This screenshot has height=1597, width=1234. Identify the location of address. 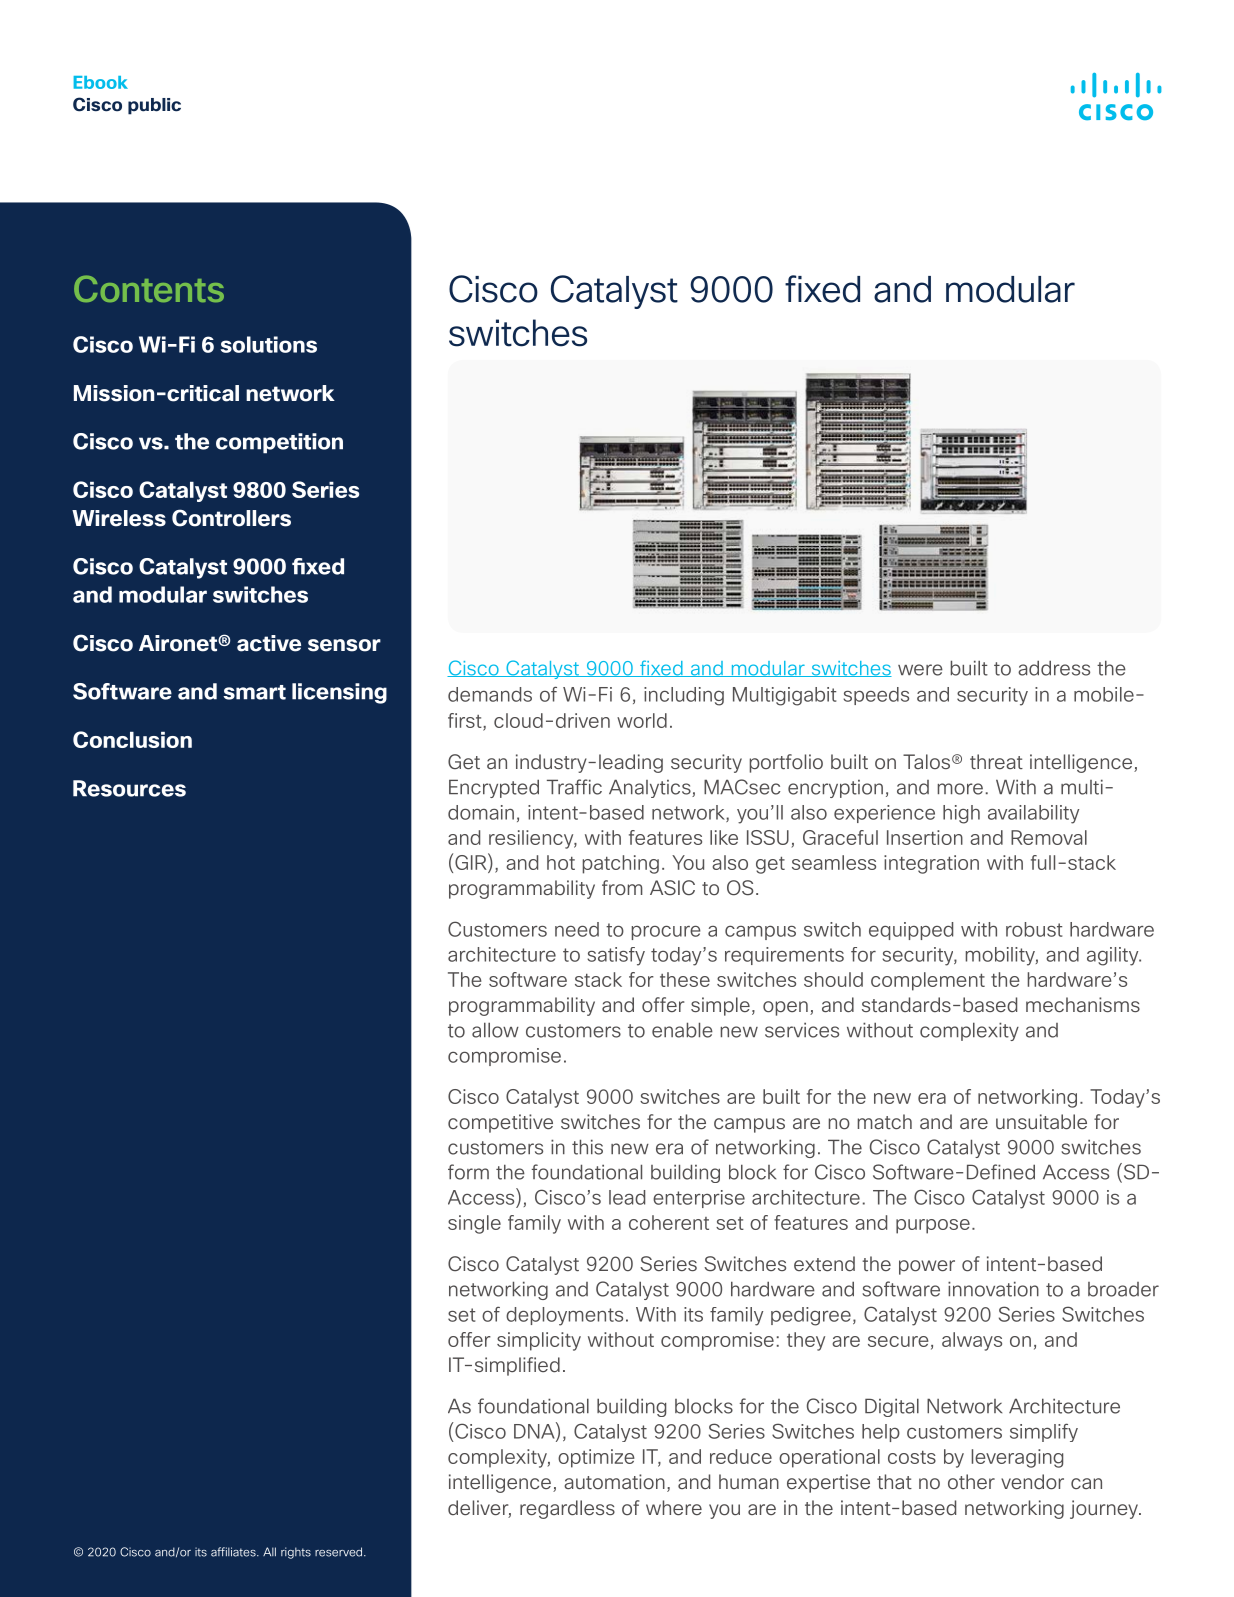
(1054, 668).
